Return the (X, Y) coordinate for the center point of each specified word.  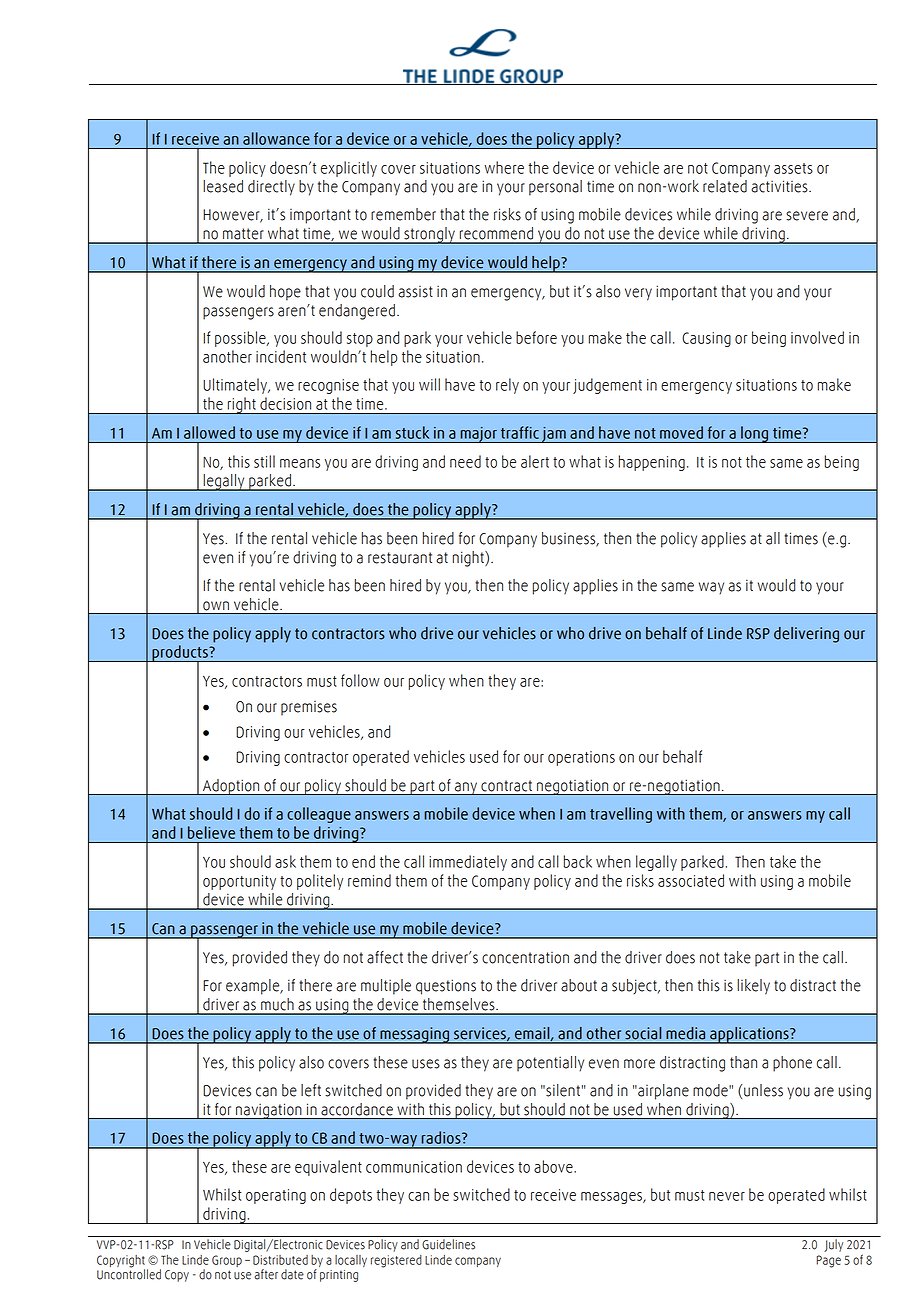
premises (309, 708)
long (755, 434)
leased (223, 186)
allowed (209, 432)
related (725, 186)
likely (753, 987)
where (504, 167)
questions (446, 987)
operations (581, 758)
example (254, 987)
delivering (806, 635)
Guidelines (448, 1244)
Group (227, 1261)
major (478, 434)
